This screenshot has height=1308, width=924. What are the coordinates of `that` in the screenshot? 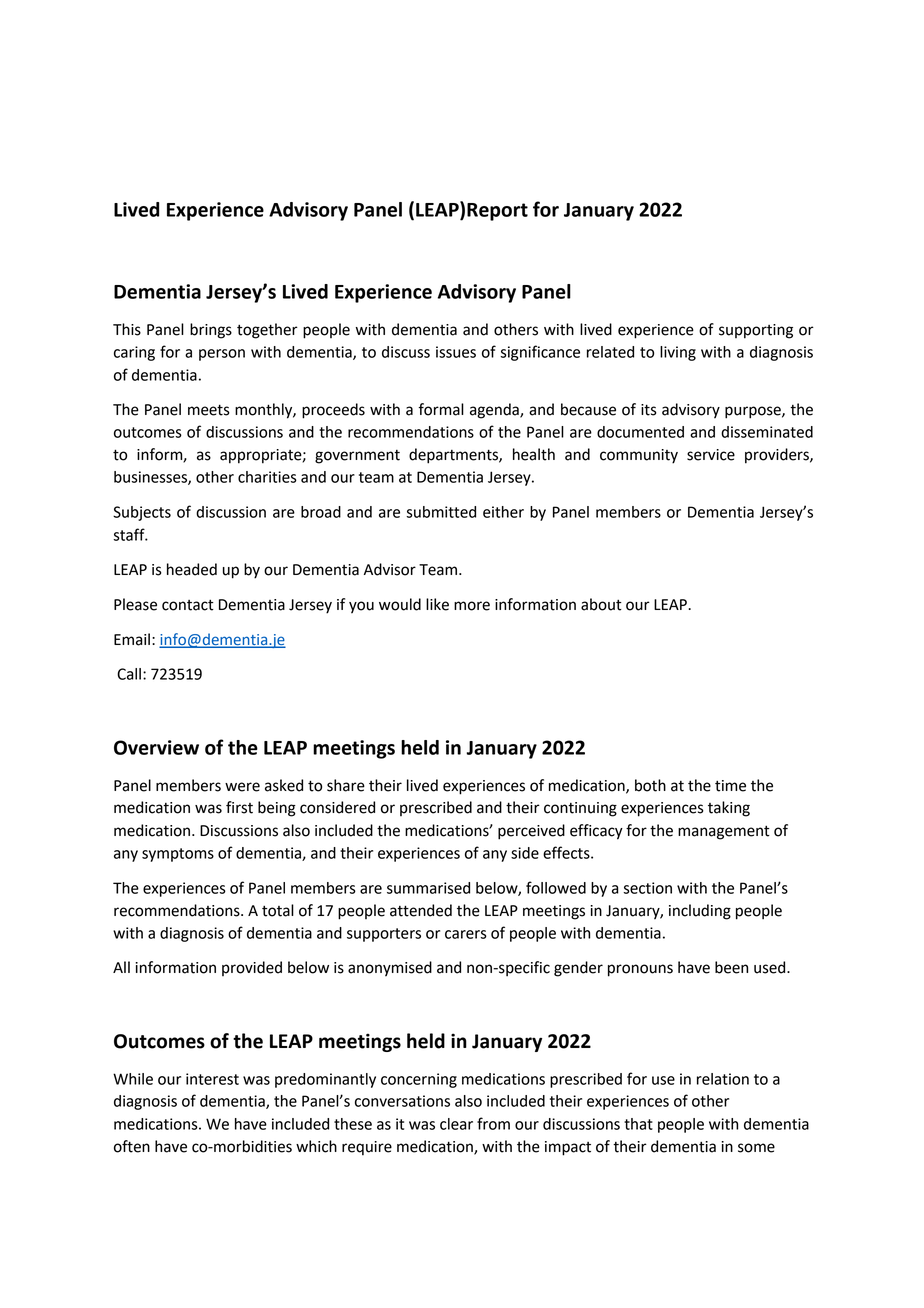 It's located at (638, 1124).
